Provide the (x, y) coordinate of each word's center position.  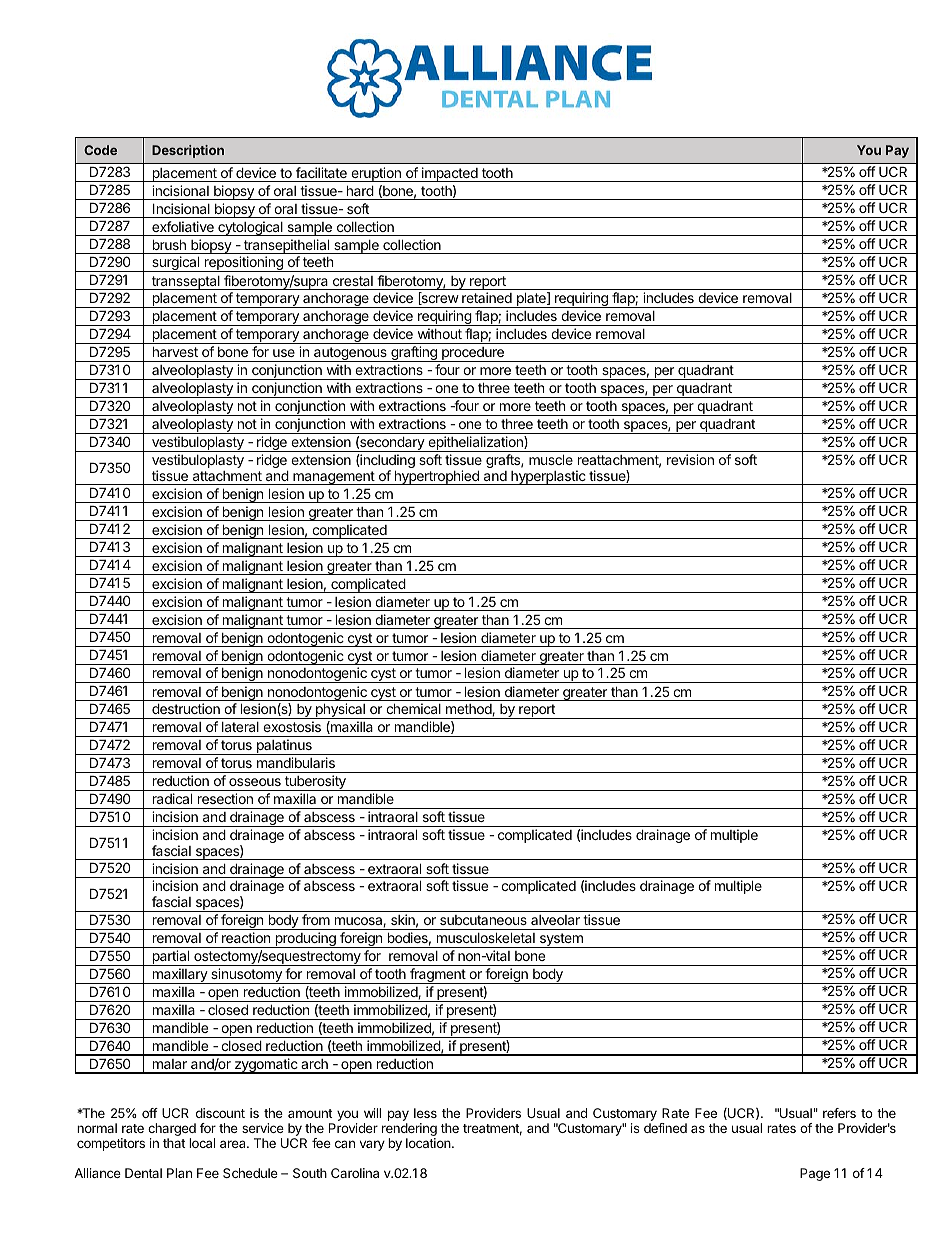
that (174, 1143)
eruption (376, 174)
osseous (255, 782)
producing (305, 940)
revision (690, 459)
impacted (450, 174)
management (334, 478)
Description (188, 151)
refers (839, 1113)
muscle (551, 459)
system (561, 940)
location (429, 1143)
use (284, 353)
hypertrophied (436, 477)
